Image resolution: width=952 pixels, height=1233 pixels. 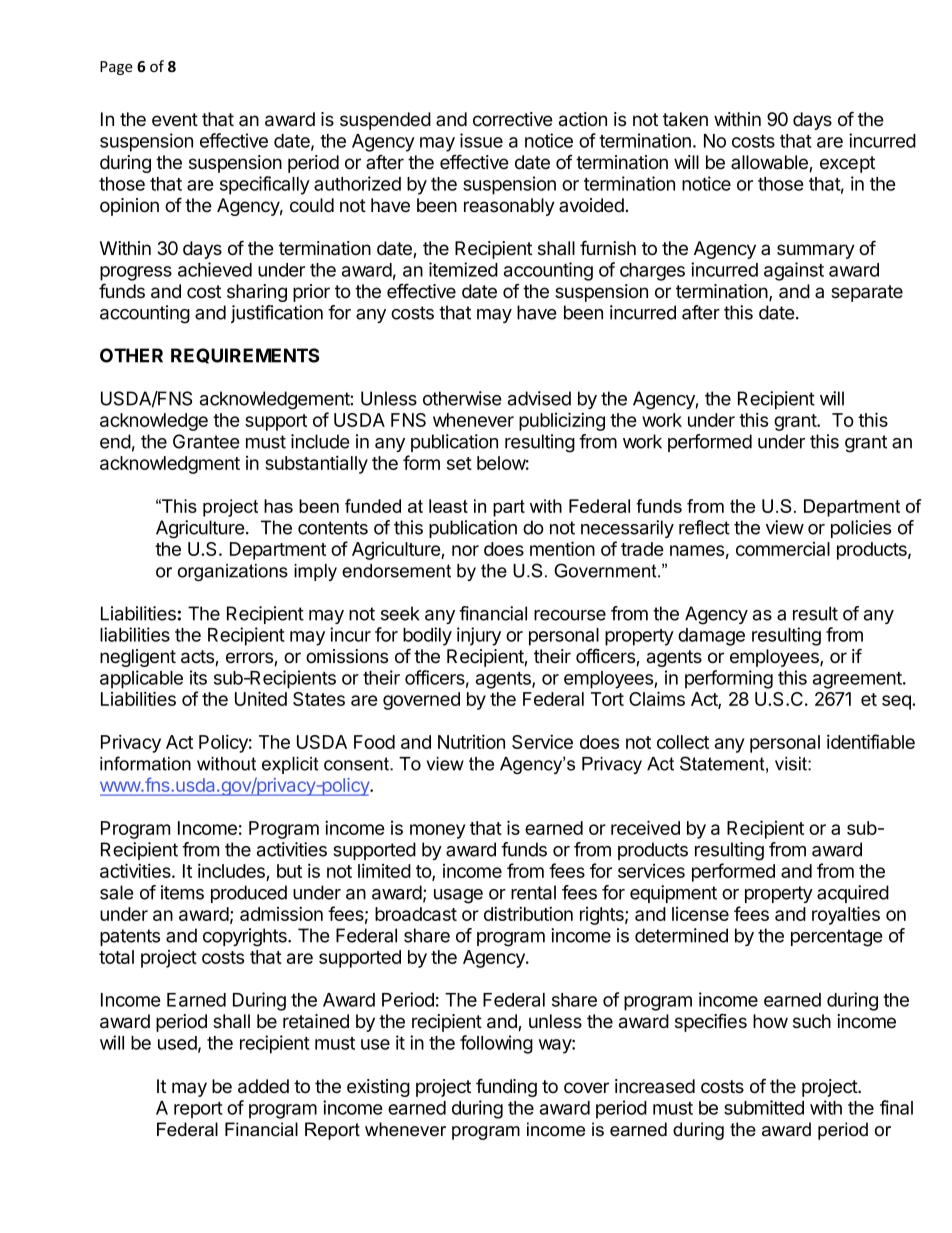 I want to click on commercial, so click(x=783, y=549).
